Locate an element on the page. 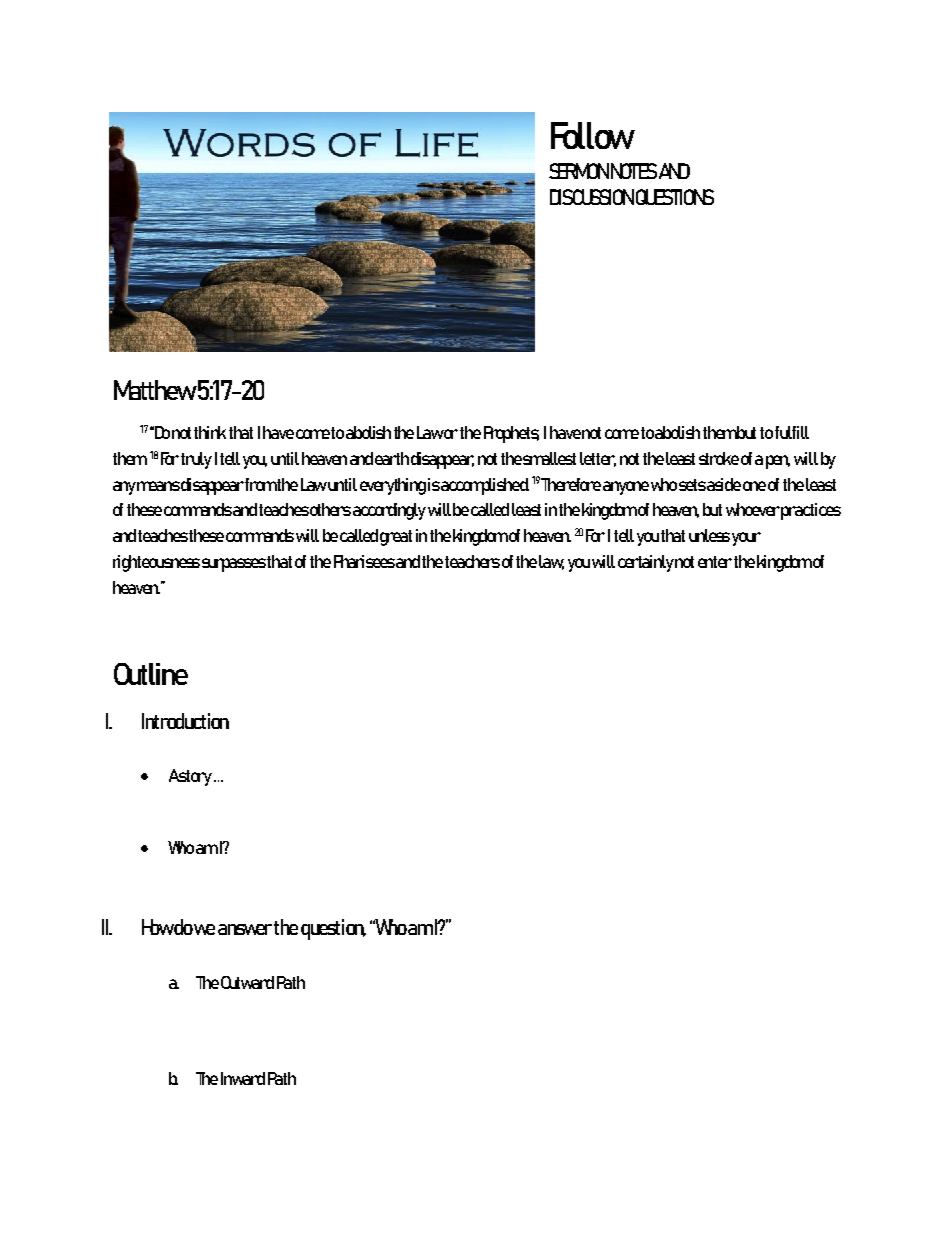 This page has width=952, height=1233. Outline is located at coordinates (151, 674).
